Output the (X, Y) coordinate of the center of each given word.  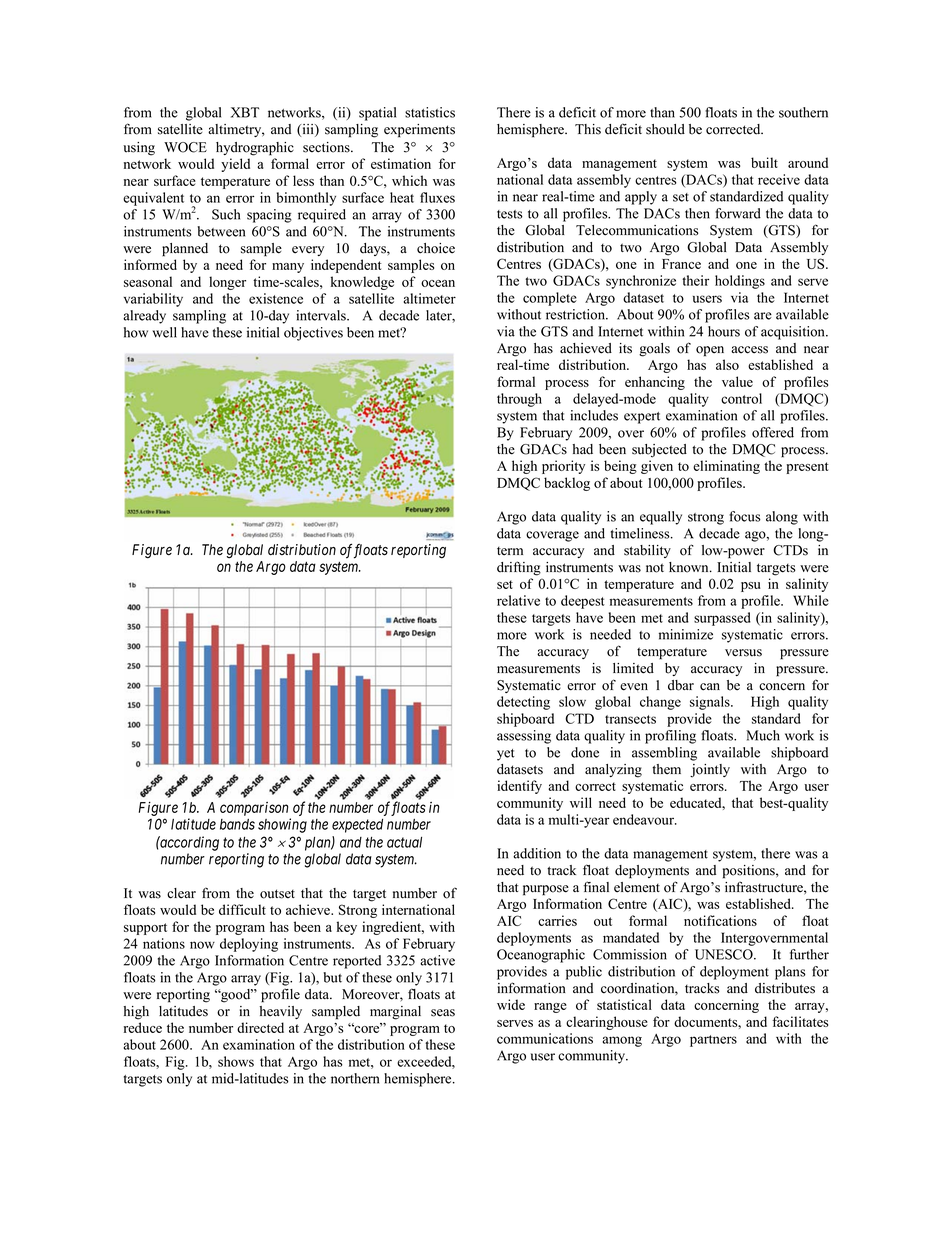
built (764, 162)
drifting (519, 568)
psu (751, 587)
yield (235, 165)
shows (236, 1061)
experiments (419, 131)
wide (511, 1004)
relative (518, 600)
